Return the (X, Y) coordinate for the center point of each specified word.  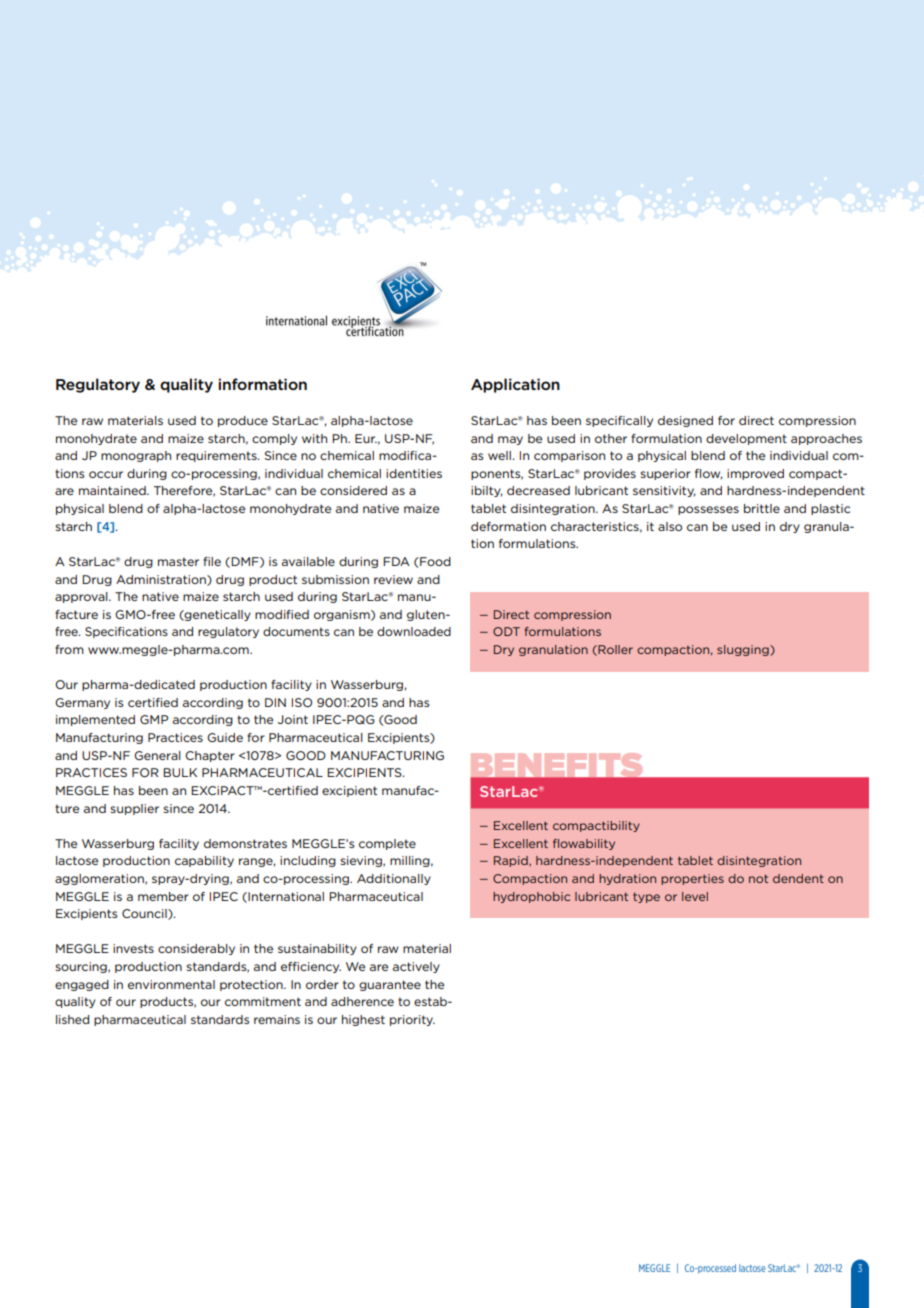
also (670, 526)
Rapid (512, 861)
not (758, 878)
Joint (293, 719)
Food (434, 561)
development (746, 439)
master (178, 561)
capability (204, 861)
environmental (171, 984)
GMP (154, 719)
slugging (744, 650)
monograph (136, 456)
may (510, 440)
